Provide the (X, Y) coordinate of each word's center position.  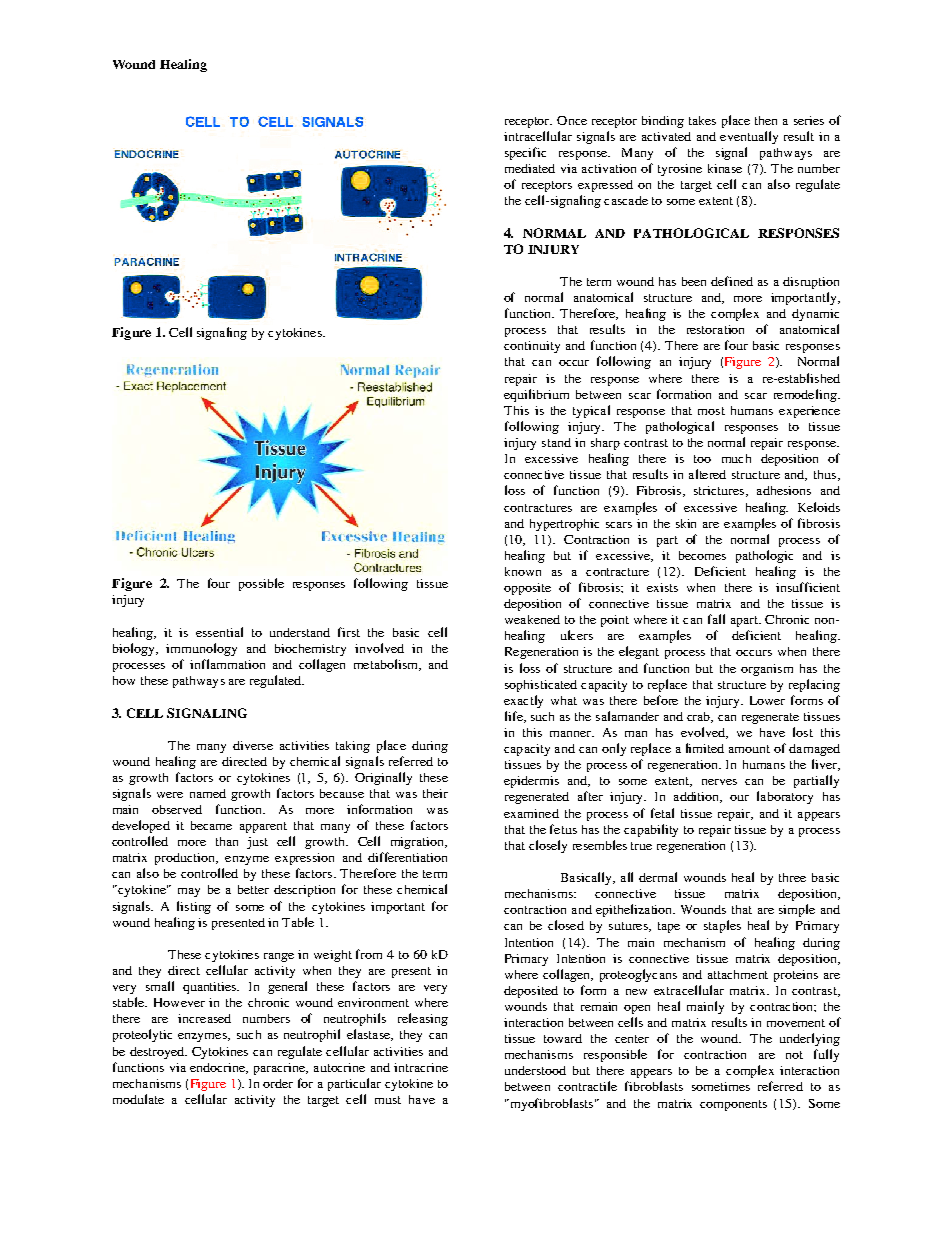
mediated (530, 168)
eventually (749, 137)
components (733, 1105)
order (278, 1083)
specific (525, 153)
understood (535, 1070)
